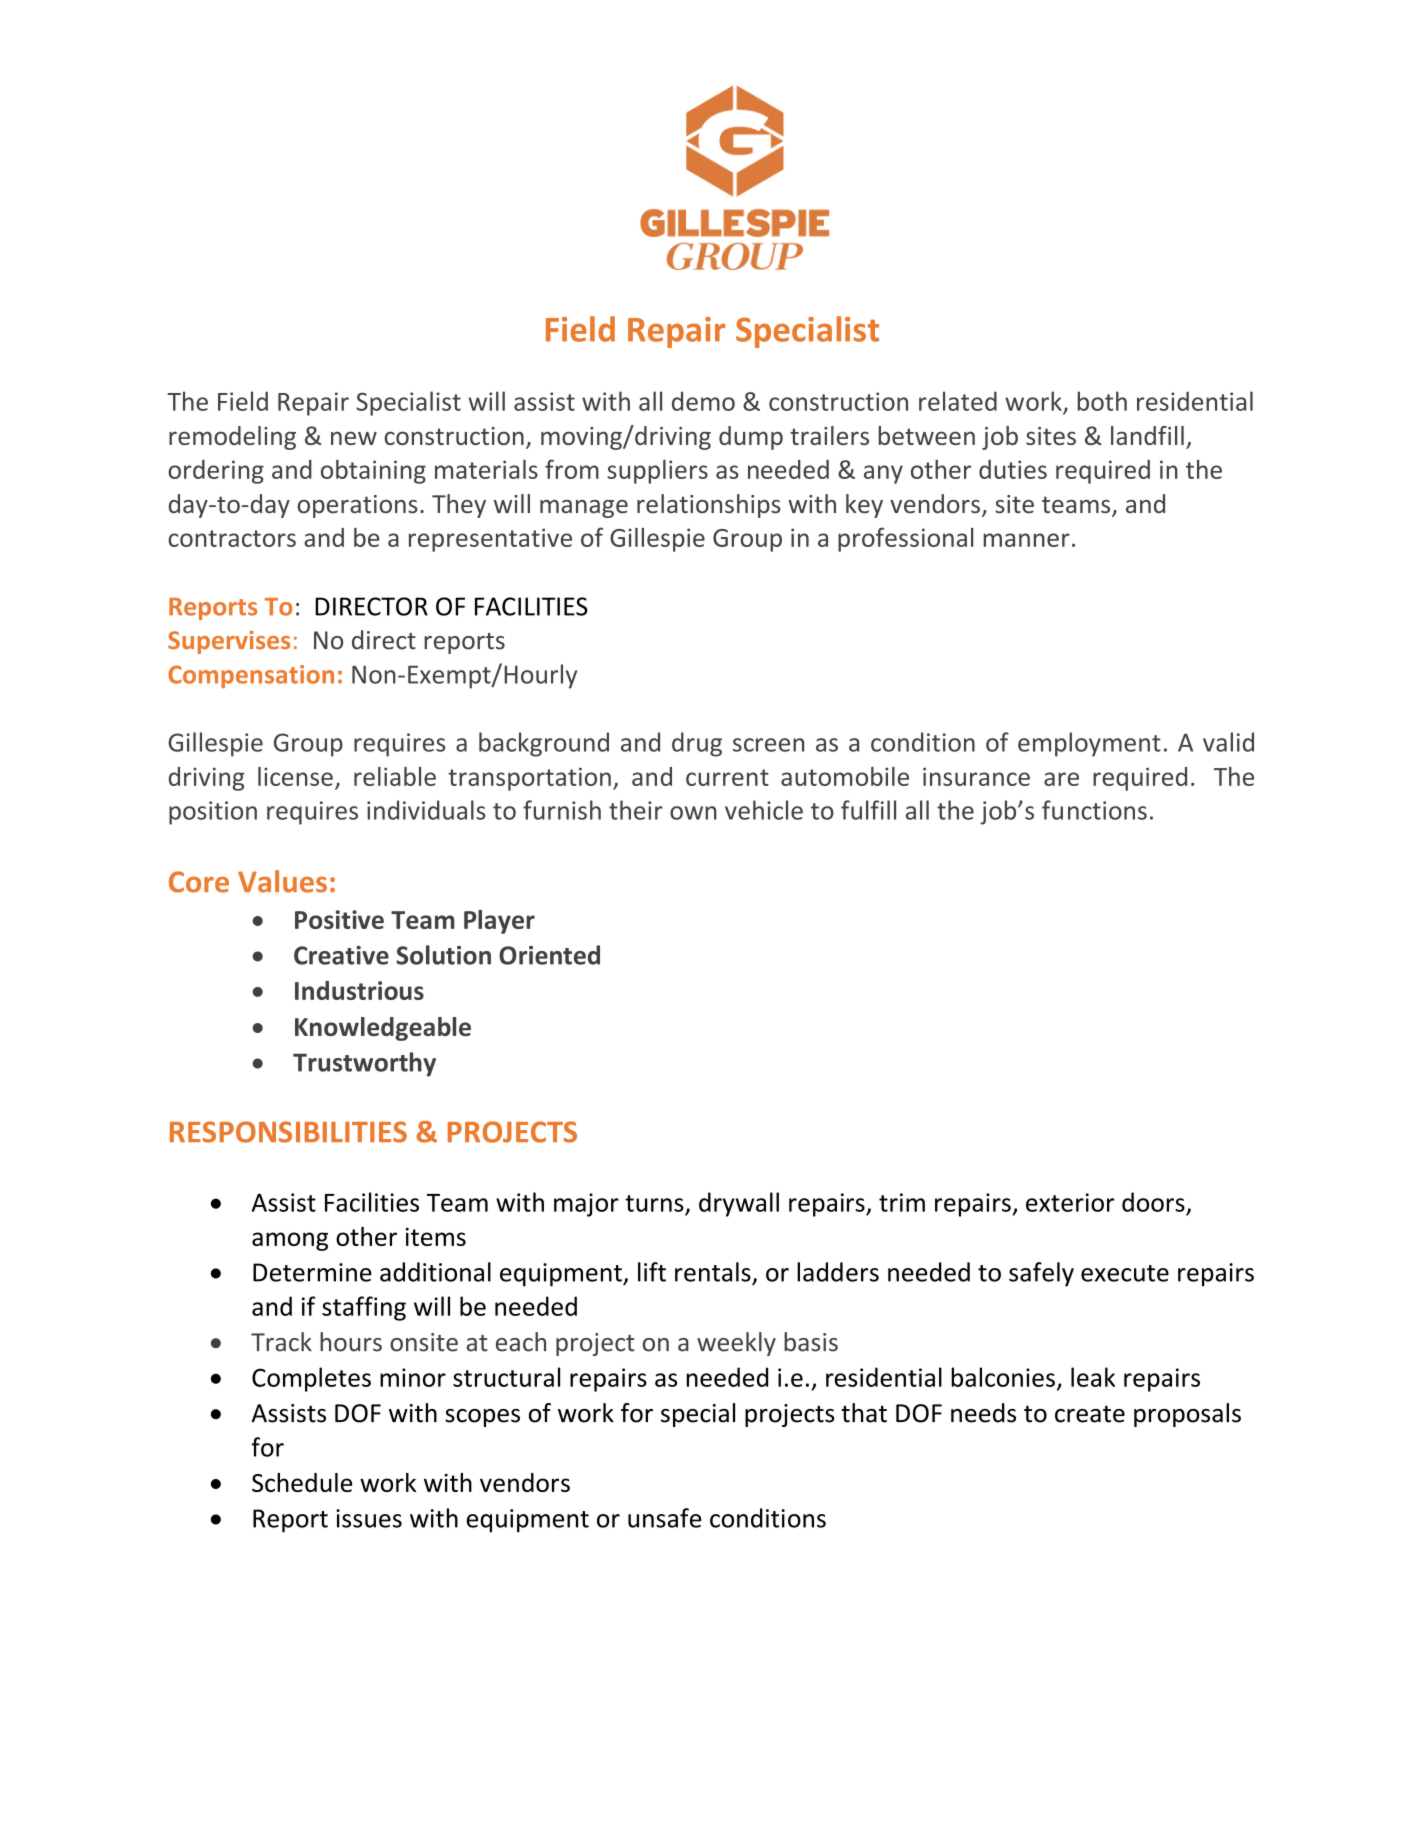 The image size is (1423, 1842). What do you see at coordinates (302, 1482) in the page?
I see `Schedule` at bounding box center [302, 1482].
